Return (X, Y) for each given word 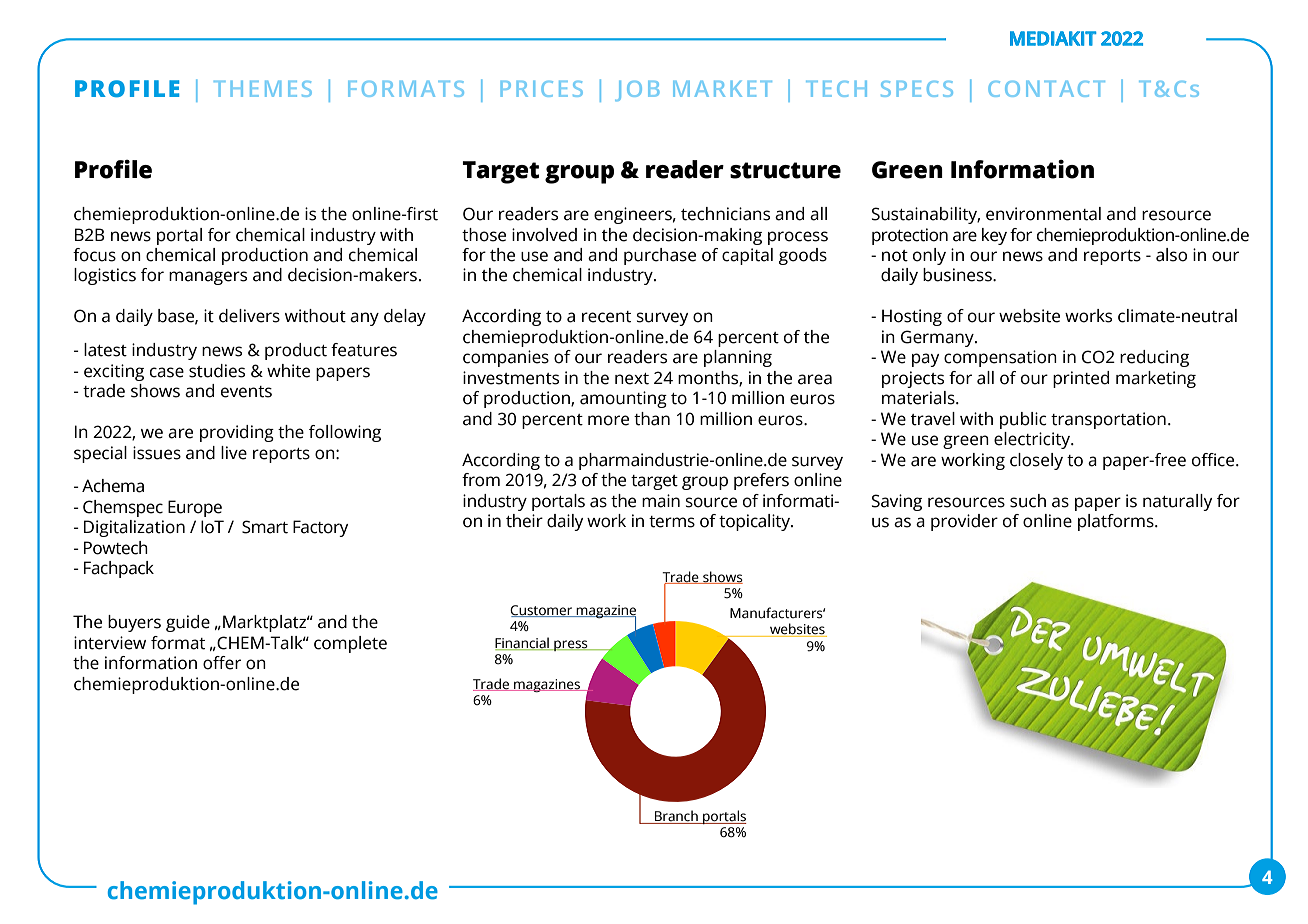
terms (672, 522)
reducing (1154, 358)
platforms (1117, 522)
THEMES (263, 89)
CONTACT (1046, 89)
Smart (265, 527)
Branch (676, 817)
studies (217, 371)
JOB (637, 91)
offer (222, 663)
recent (606, 317)
